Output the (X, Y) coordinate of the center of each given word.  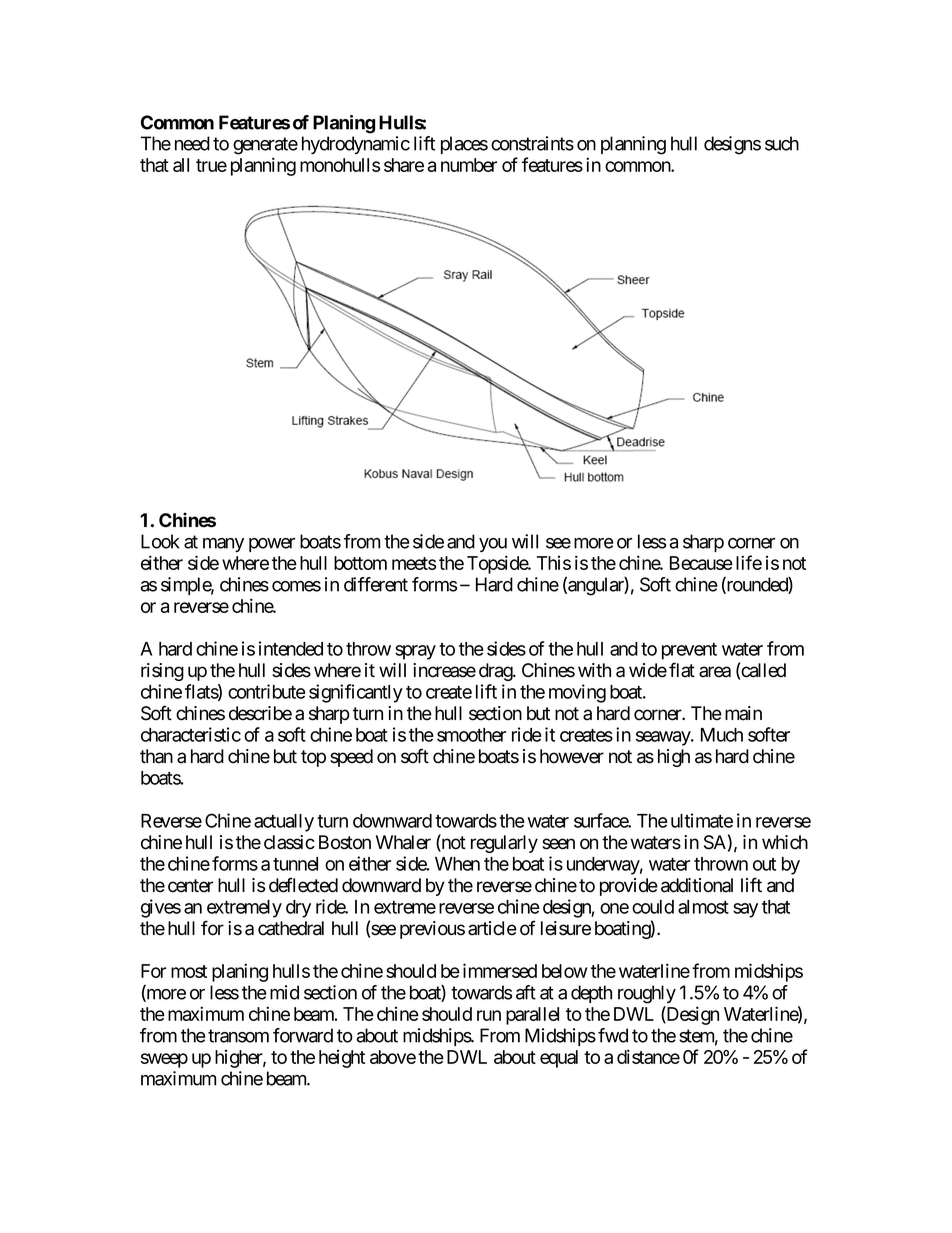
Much (722, 735)
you (493, 545)
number (469, 165)
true (211, 165)
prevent (689, 651)
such (782, 143)
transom (238, 1036)
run (489, 1015)
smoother (471, 735)
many (223, 545)
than (156, 756)
